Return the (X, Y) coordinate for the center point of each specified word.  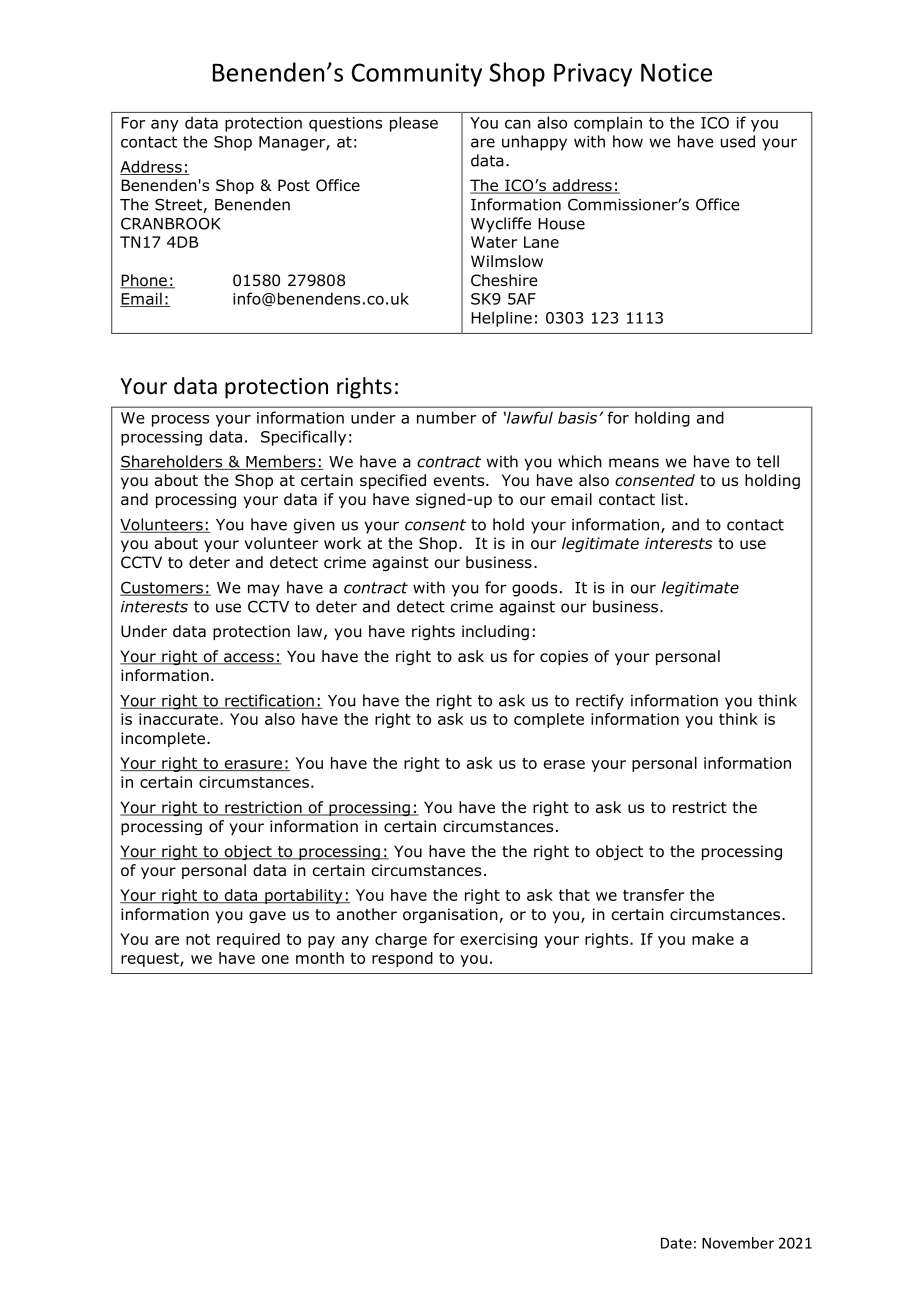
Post (294, 185)
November (738, 1243)
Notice (676, 72)
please (414, 124)
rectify (600, 702)
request (151, 960)
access (248, 659)
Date (676, 1243)
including (495, 632)
